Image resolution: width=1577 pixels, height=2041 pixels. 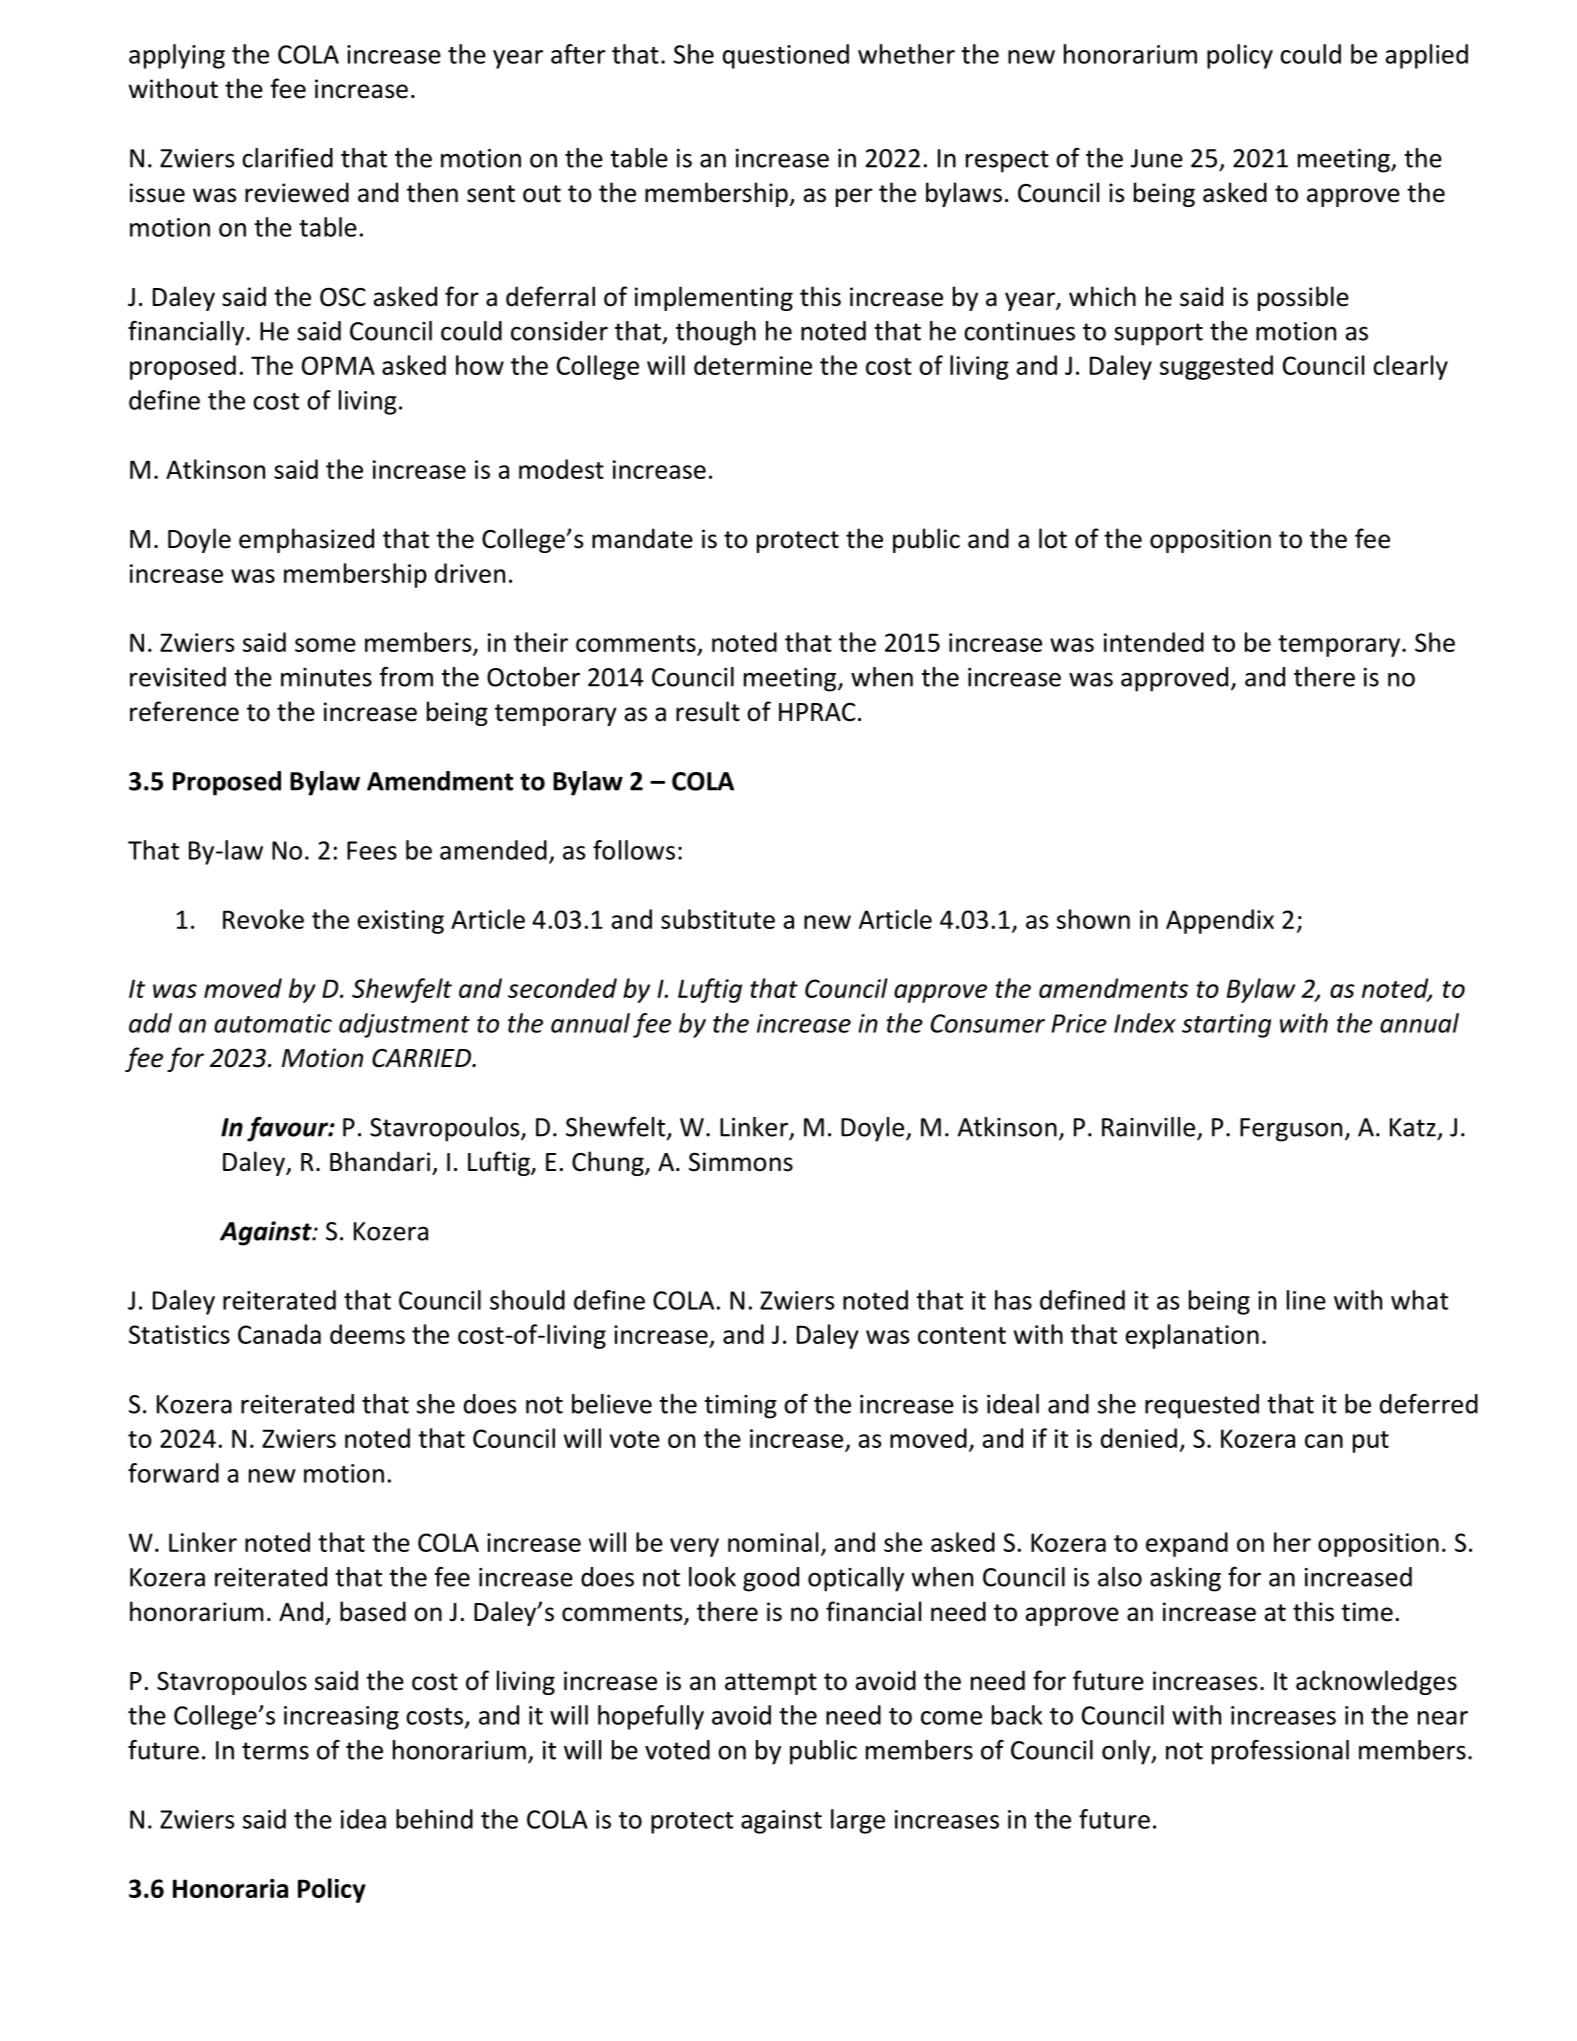 What do you see at coordinates (1306, 1300) in the screenshot?
I see `line` at bounding box center [1306, 1300].
